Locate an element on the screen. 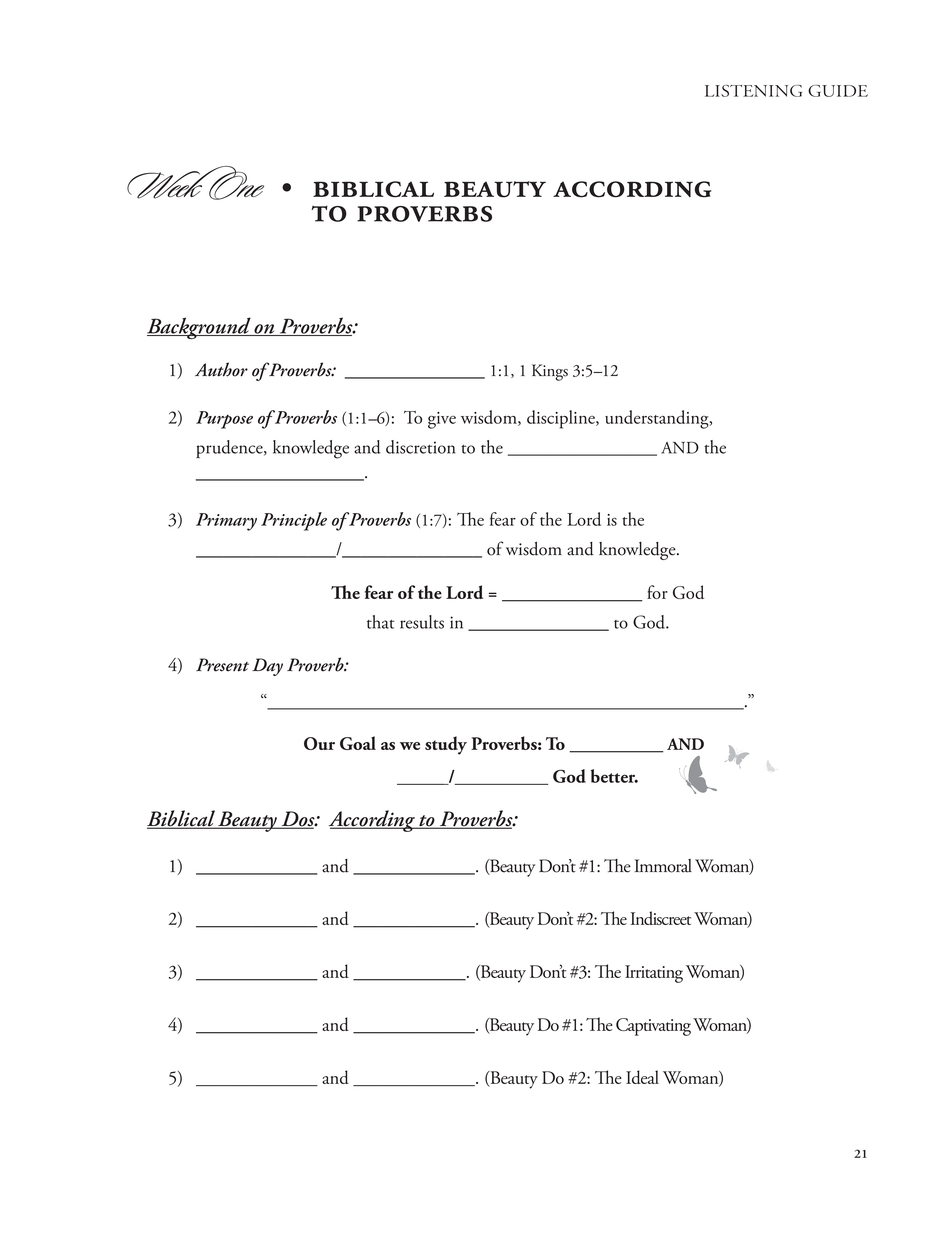 The width and height of the screenshot is (952, 1233). One is located at coordinates (235, 184).
